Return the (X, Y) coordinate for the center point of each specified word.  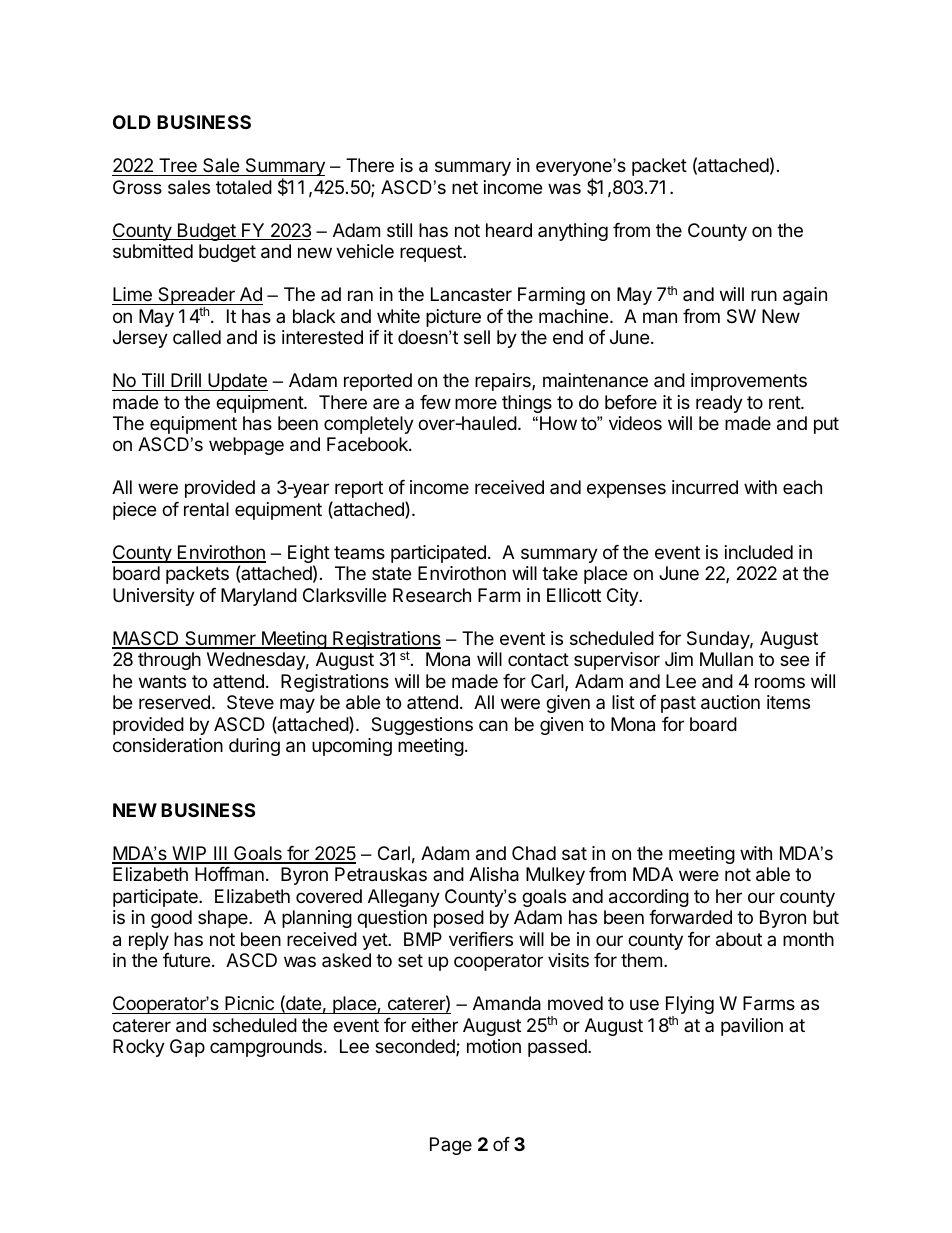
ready (719, 404)
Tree (178, 165)
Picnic (249, 1003)
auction (730, 702)
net (465, 187)
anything (573, 232)
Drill (186, 380)
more (476, 403)
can (493, 725)
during (254, 747)
